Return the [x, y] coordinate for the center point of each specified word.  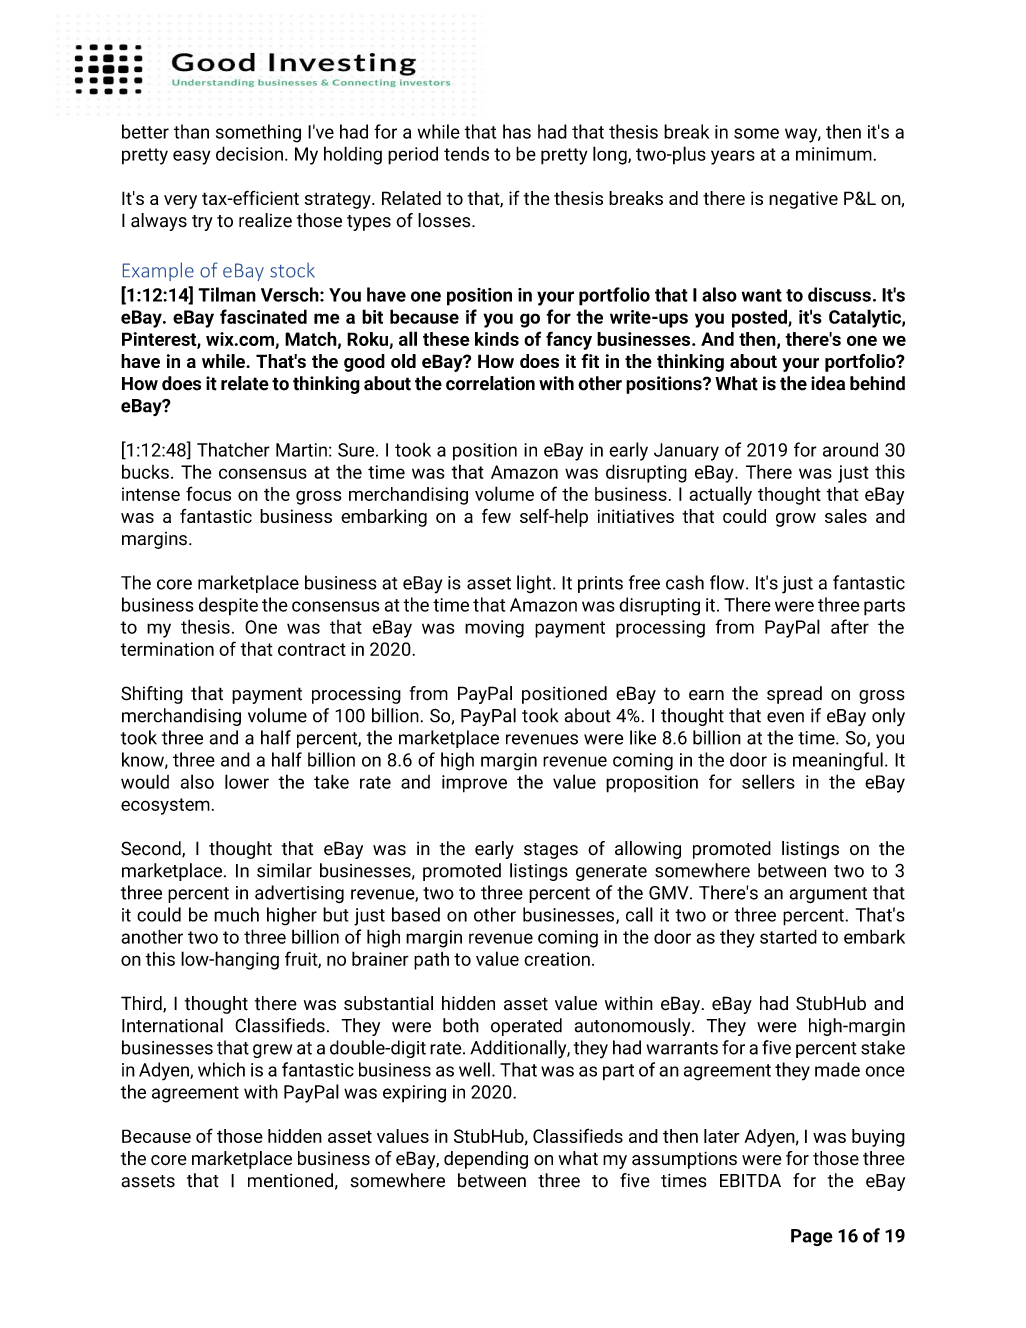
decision [249, 153]
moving [494, 629]
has [517, 131]
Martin [301, 450]
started [788, 936]
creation [557, 959]
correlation [490, 383]
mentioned [290, 1180]
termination [167, 649]
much [236, 914]
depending [486, 1160]
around [850, 449]
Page [812, 1237]
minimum [834, 154]
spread [794, 695]
